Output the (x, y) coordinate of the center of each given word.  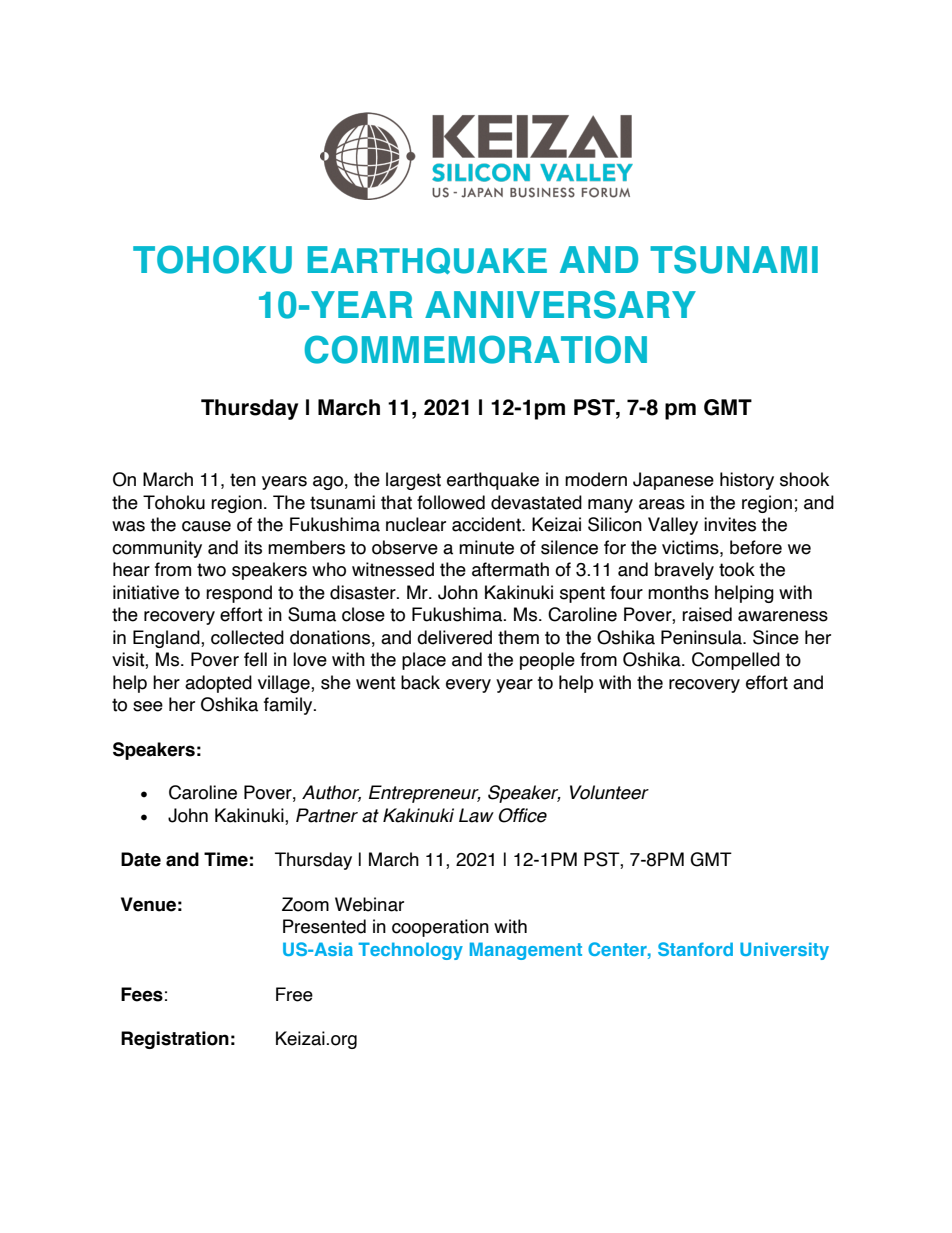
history (747, 481)
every (468, 686)
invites (730, 524)
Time (226, 859)
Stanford (695, 949)
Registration (175, 1040)
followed (451, 502)
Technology (410, 951)
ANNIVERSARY (560, 304)
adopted (218, 684)
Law (476, 815)
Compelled (736, 661)
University (784, 951)
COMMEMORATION (476, 349)
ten (243, 480)
